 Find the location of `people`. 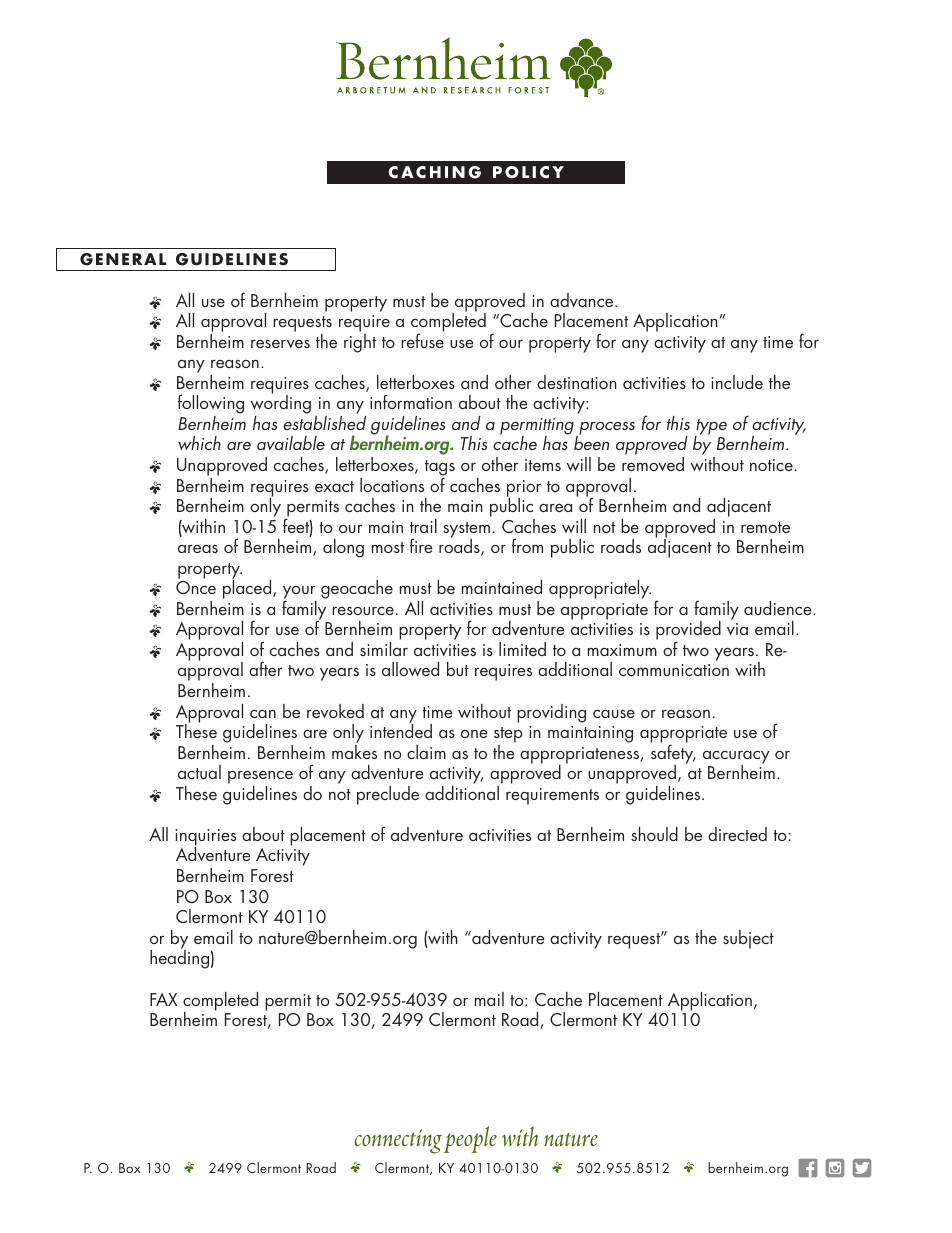

people is located at coordinates (470, 1139).
